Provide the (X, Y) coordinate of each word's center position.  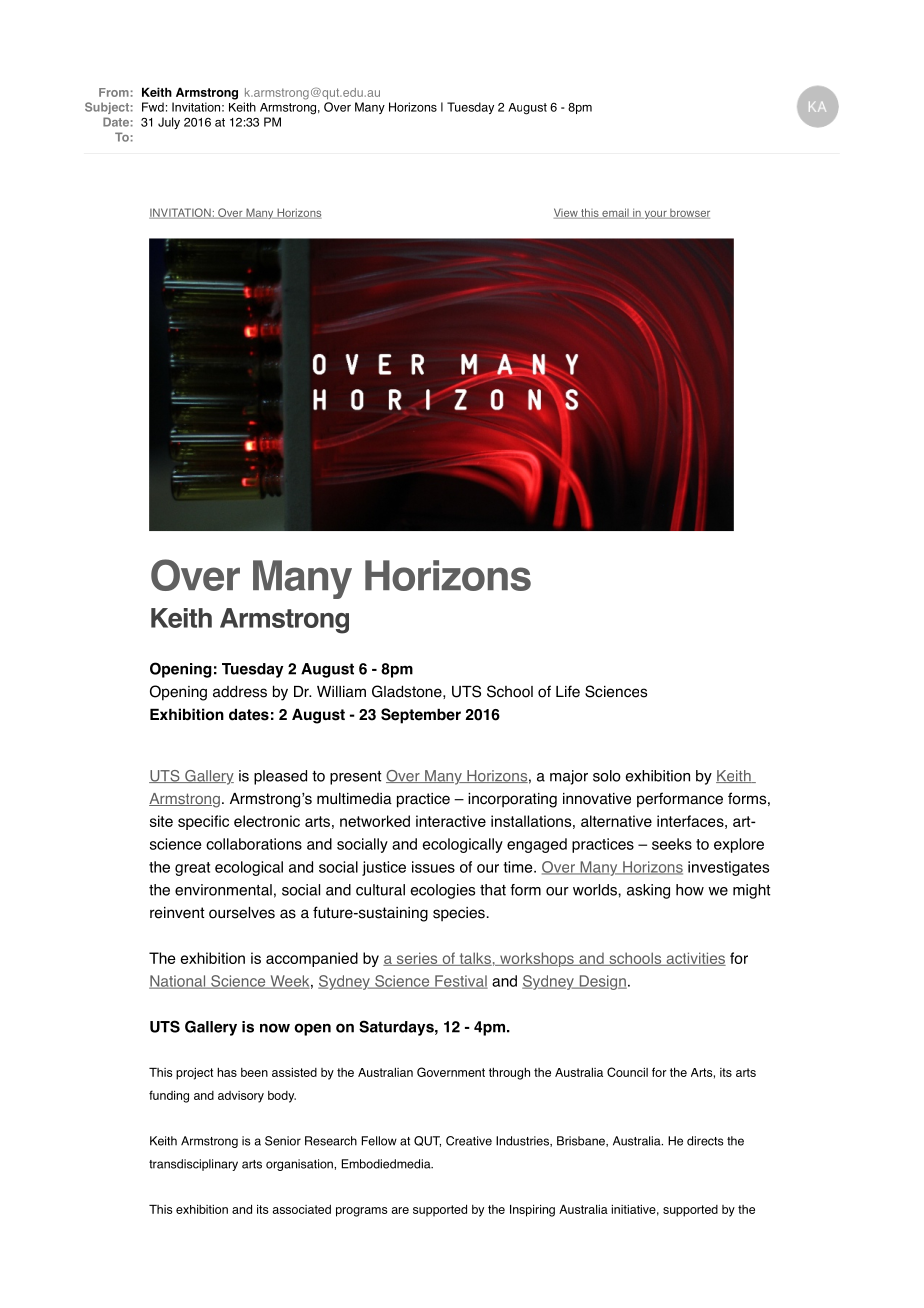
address (240, 691)
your (655, 214)
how (690, 890)
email (615, 213)
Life (568, 691)
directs (705, 1141)
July (169, 123)
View (567, 213)
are (400, 1210)
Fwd (153, 107)
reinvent (177, 913)
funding (169, 1096)
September (421, 716)
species (459, 914)
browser (689, 214)
